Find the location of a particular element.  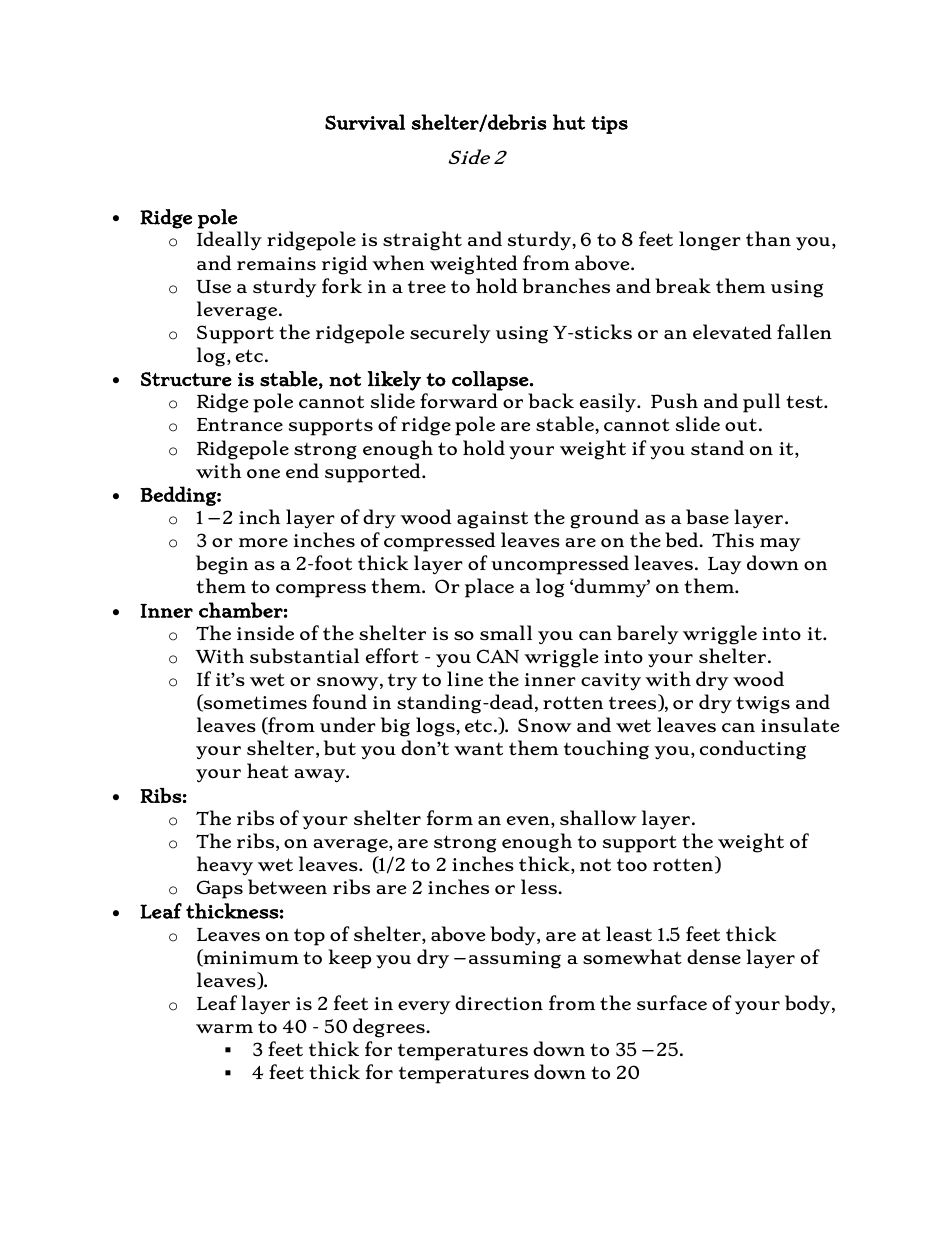

forward is located at coordinates (459, 400).
